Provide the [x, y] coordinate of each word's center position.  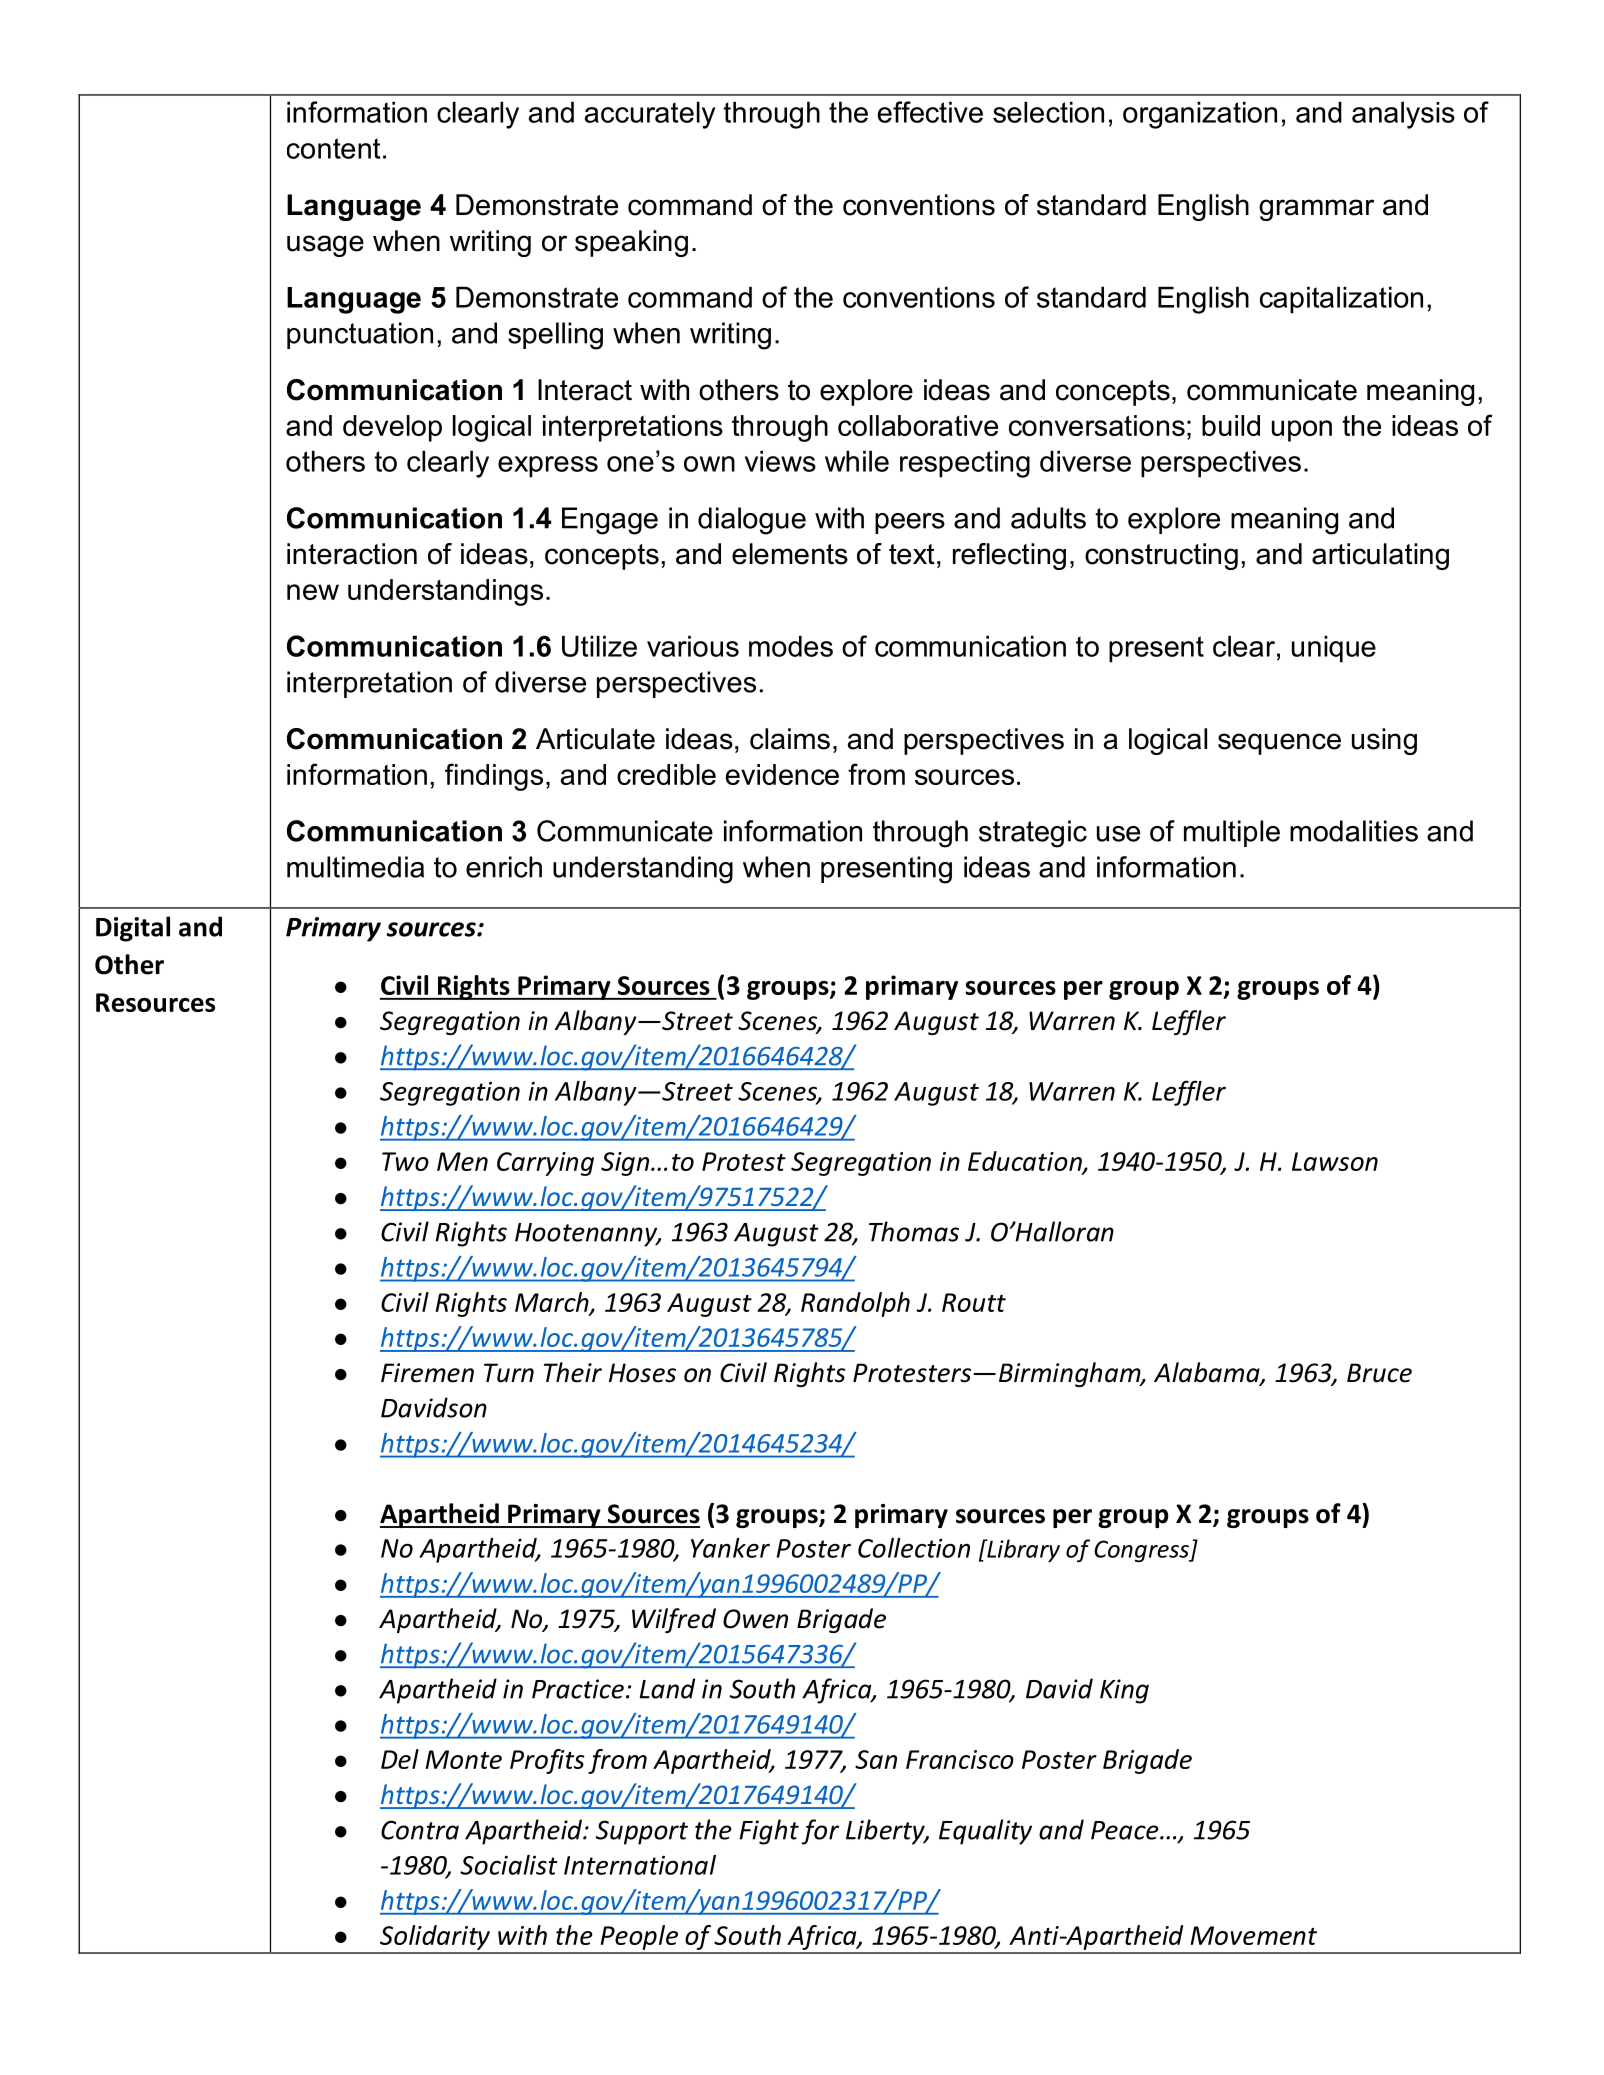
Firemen [427, 1373]
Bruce [1379, 1373]
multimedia [355, 867]
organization [1200, 115]
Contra [420, 1830]
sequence [1279, 744]
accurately [650, 115]
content [333, 148]
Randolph [855, 1304]
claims [790, 739]
